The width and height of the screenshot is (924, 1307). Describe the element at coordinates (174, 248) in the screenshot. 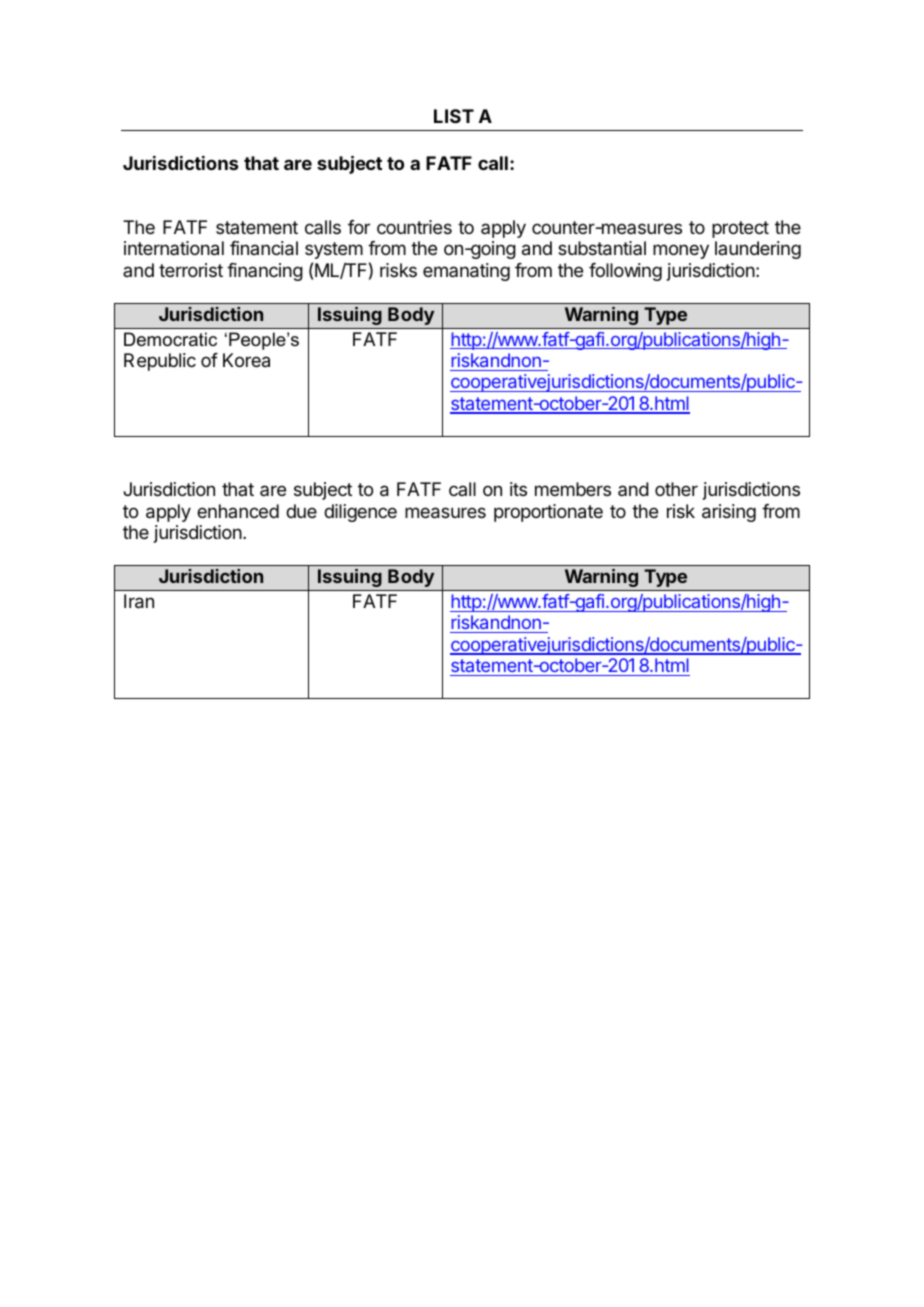

I see `international` at that location.
